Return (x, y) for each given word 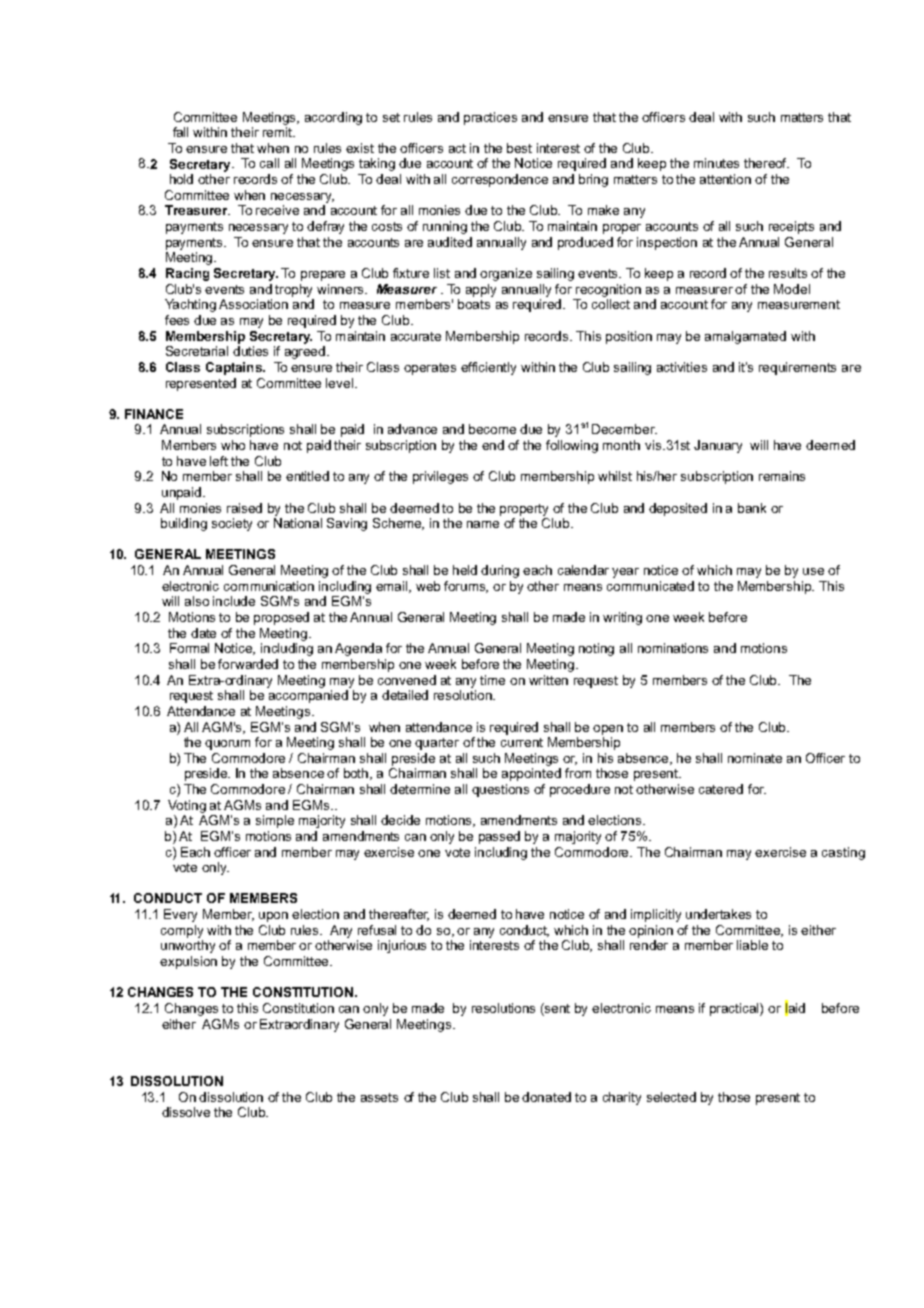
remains (782, 476)
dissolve (186, 1112)
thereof (766, 163)
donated (546, 1097)
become (492, 429)
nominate (755, 758)
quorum (227, 745)
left (219, 461)
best (519, 148)
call (269, 163)
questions (500, 790)
